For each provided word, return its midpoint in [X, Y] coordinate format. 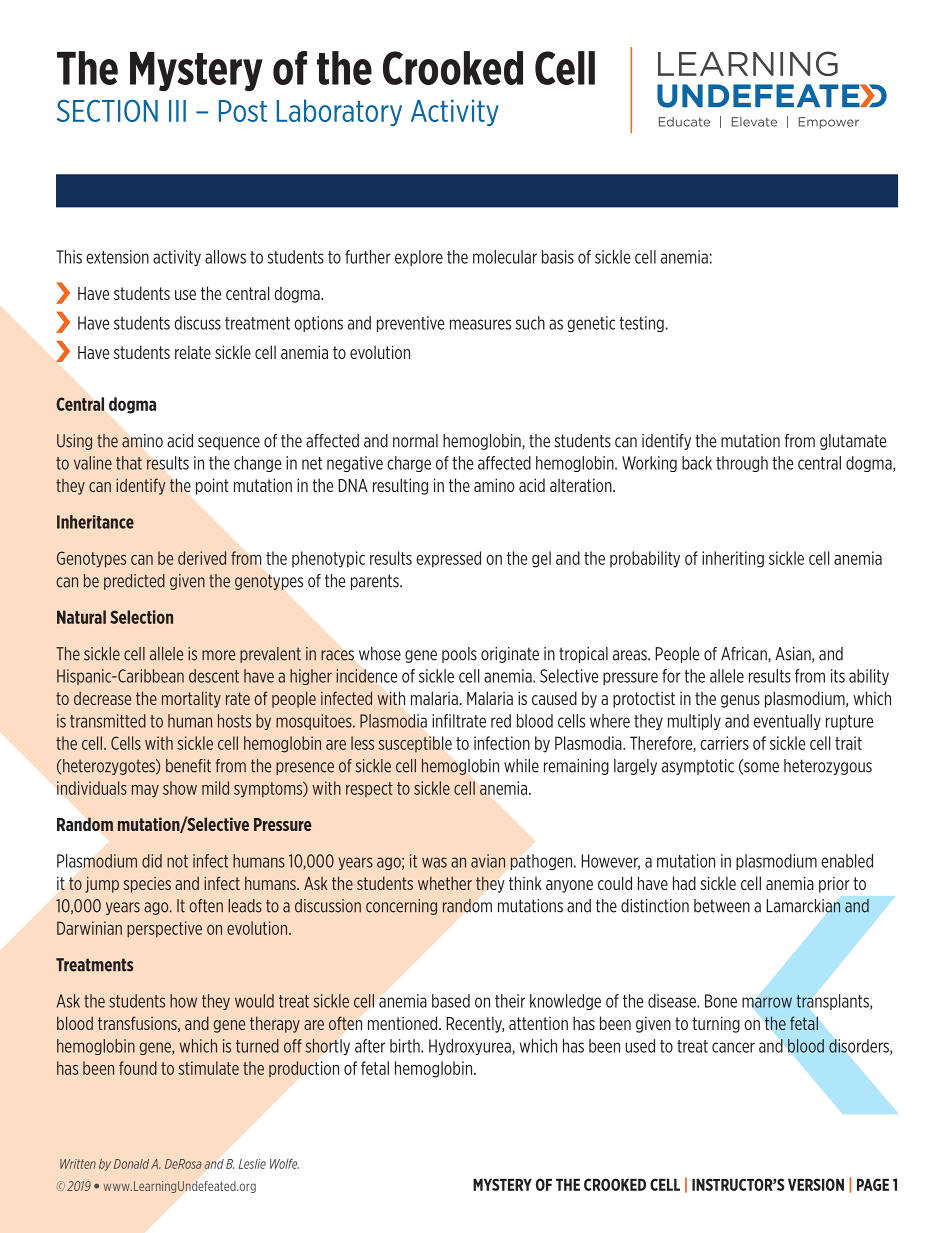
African [745, 655]
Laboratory [339, 112]
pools [459, 655]
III [177, 111]
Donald [131, 1164]
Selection [141, 617]
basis [558, 257]
